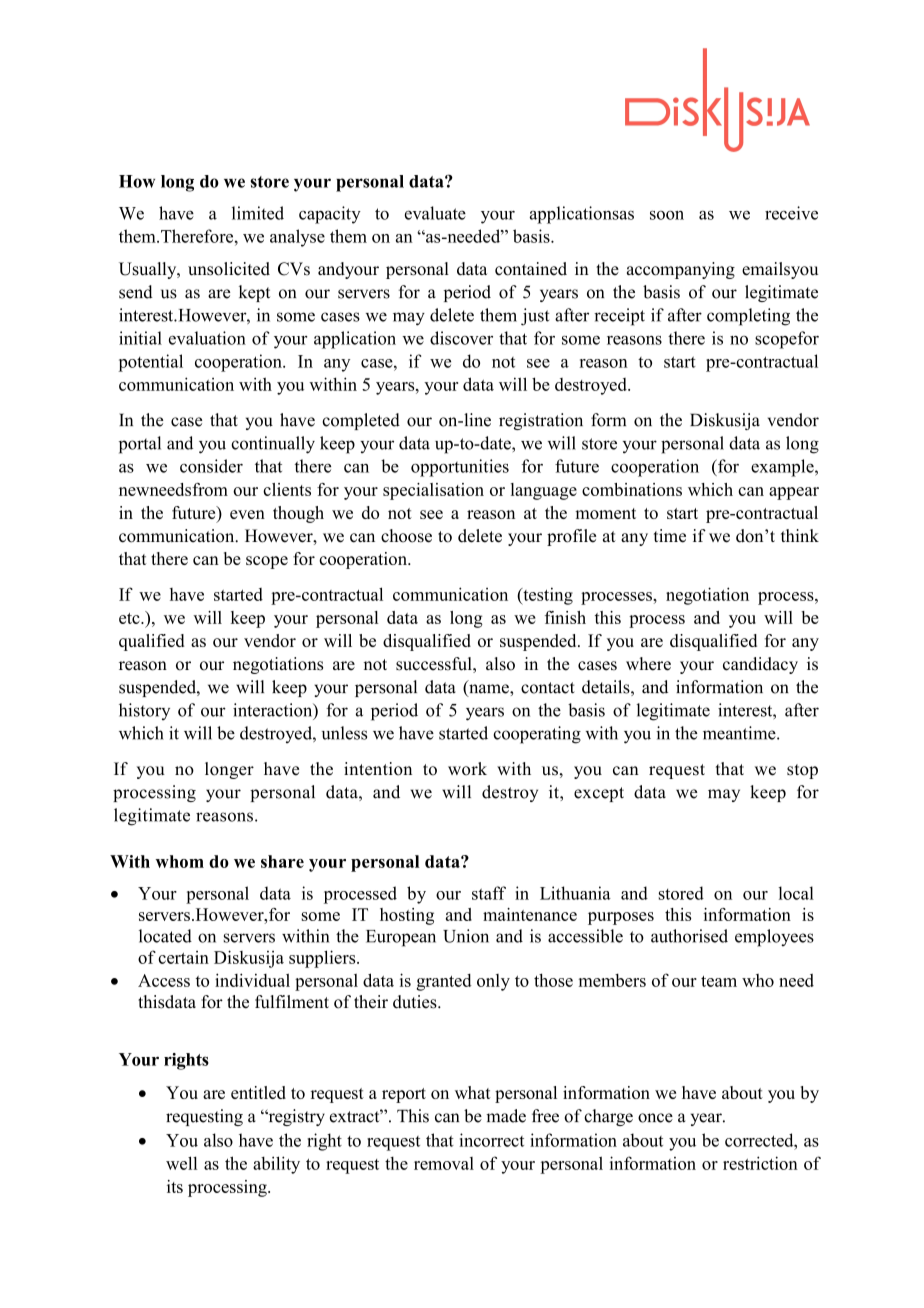 This screenshot has width=924, height=1308. What do you see at coordinates (229, 269) in the screenshot?
I see `unsolicited` at bounding box center [229, 269].
